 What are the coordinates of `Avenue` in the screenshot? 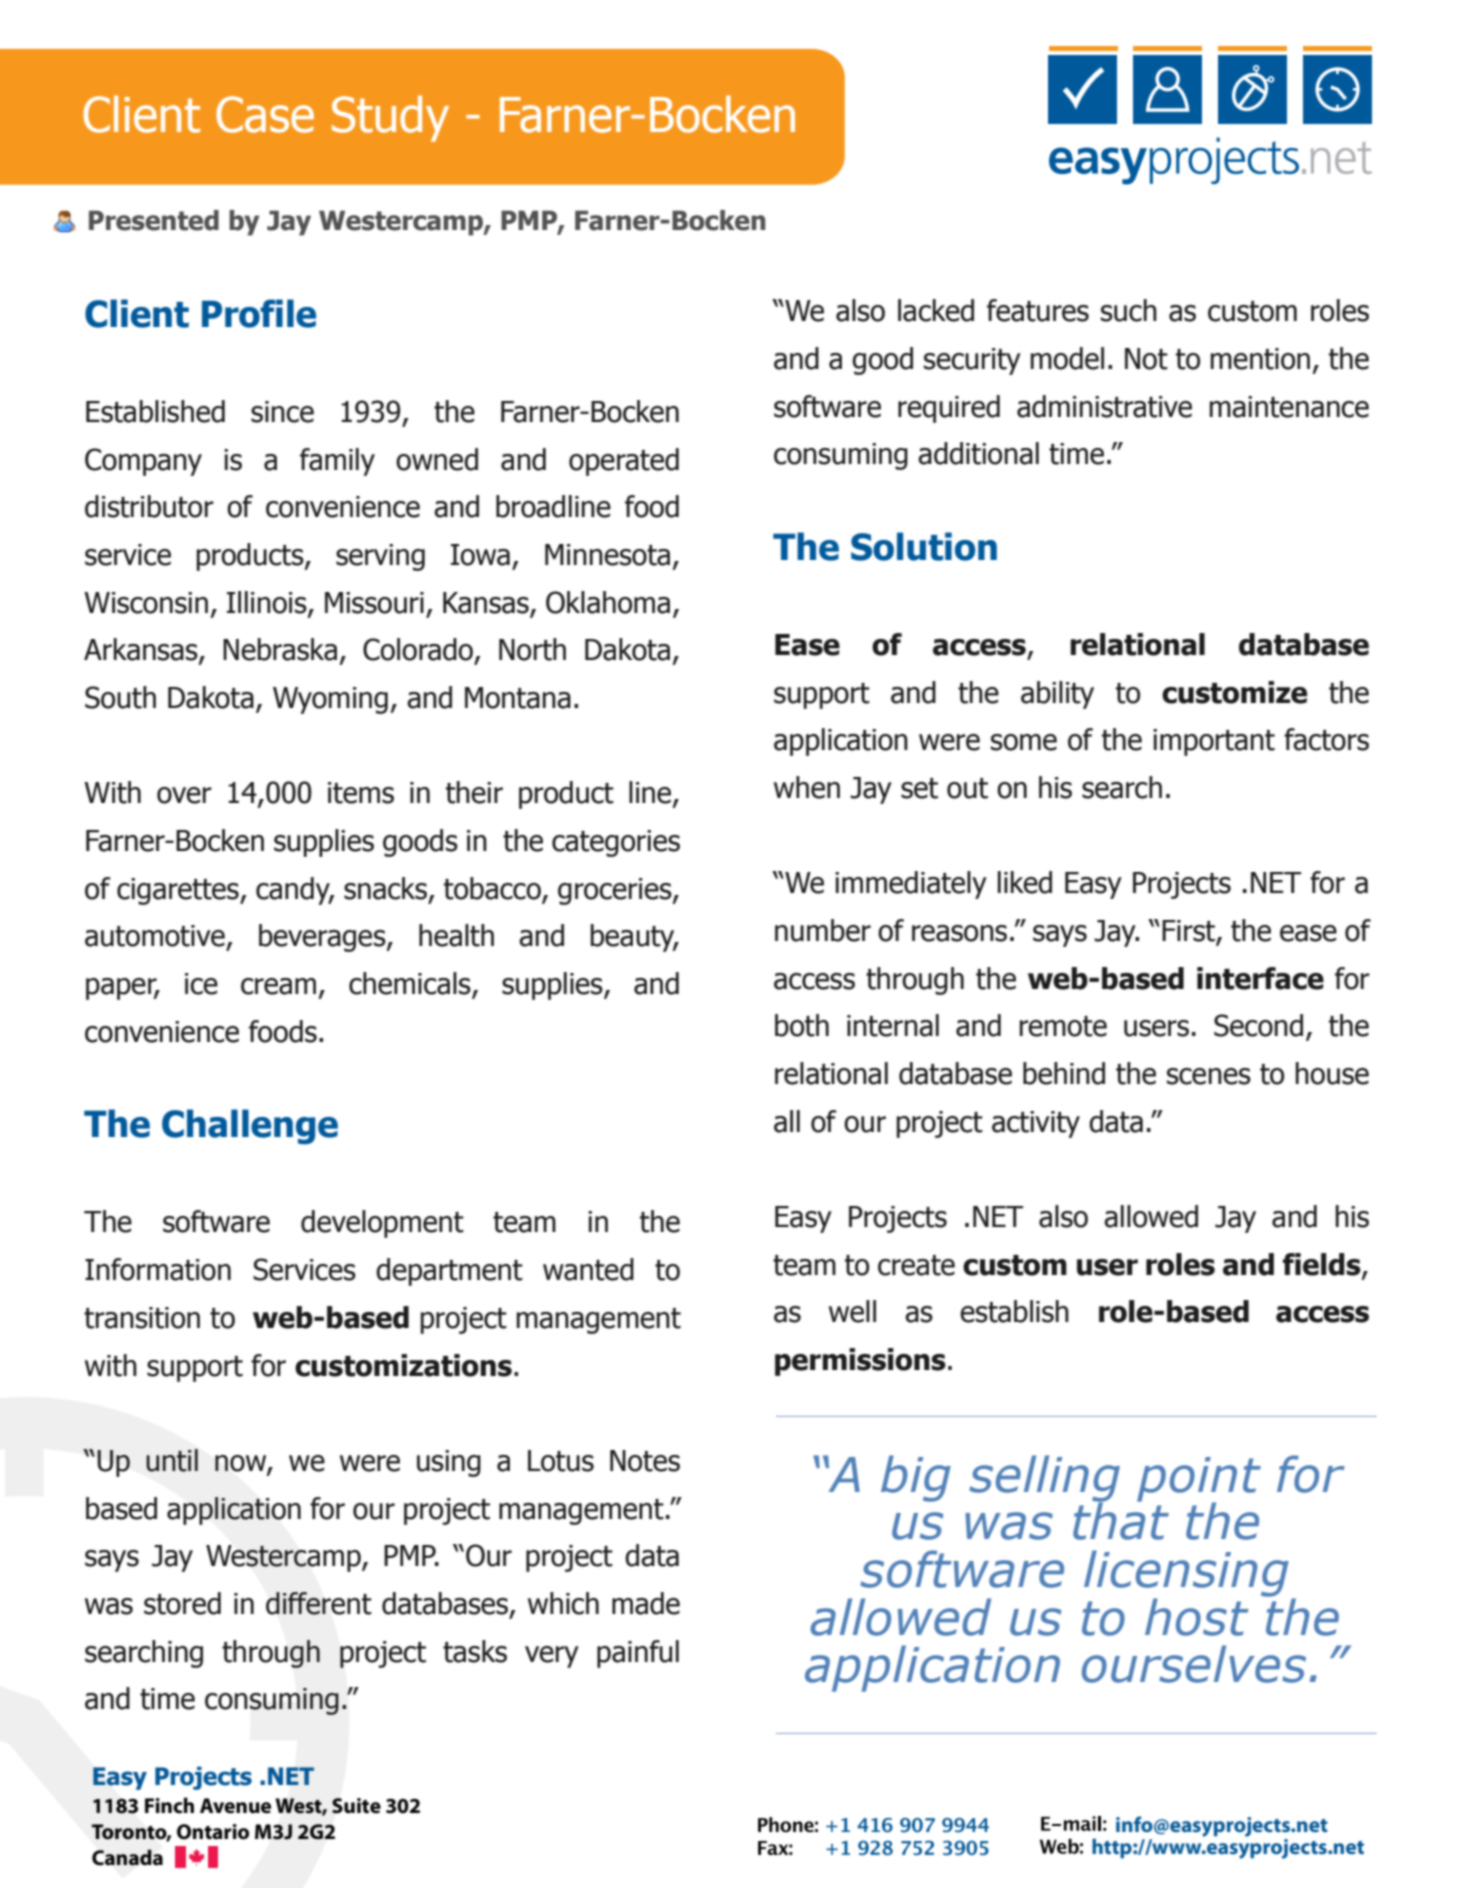 It's located at (235, 1806).
